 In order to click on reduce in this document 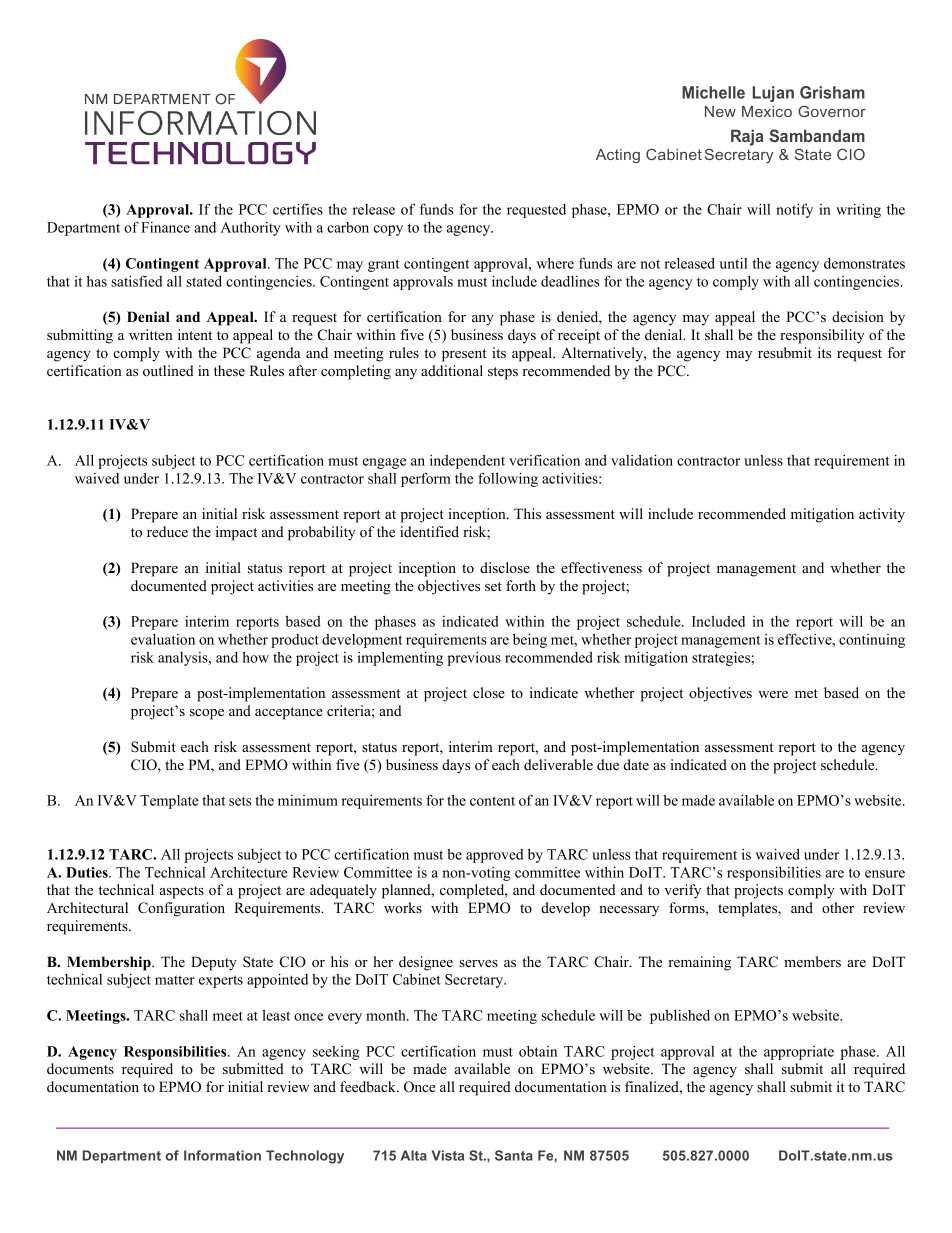, I will do `click(167, 531)`.
